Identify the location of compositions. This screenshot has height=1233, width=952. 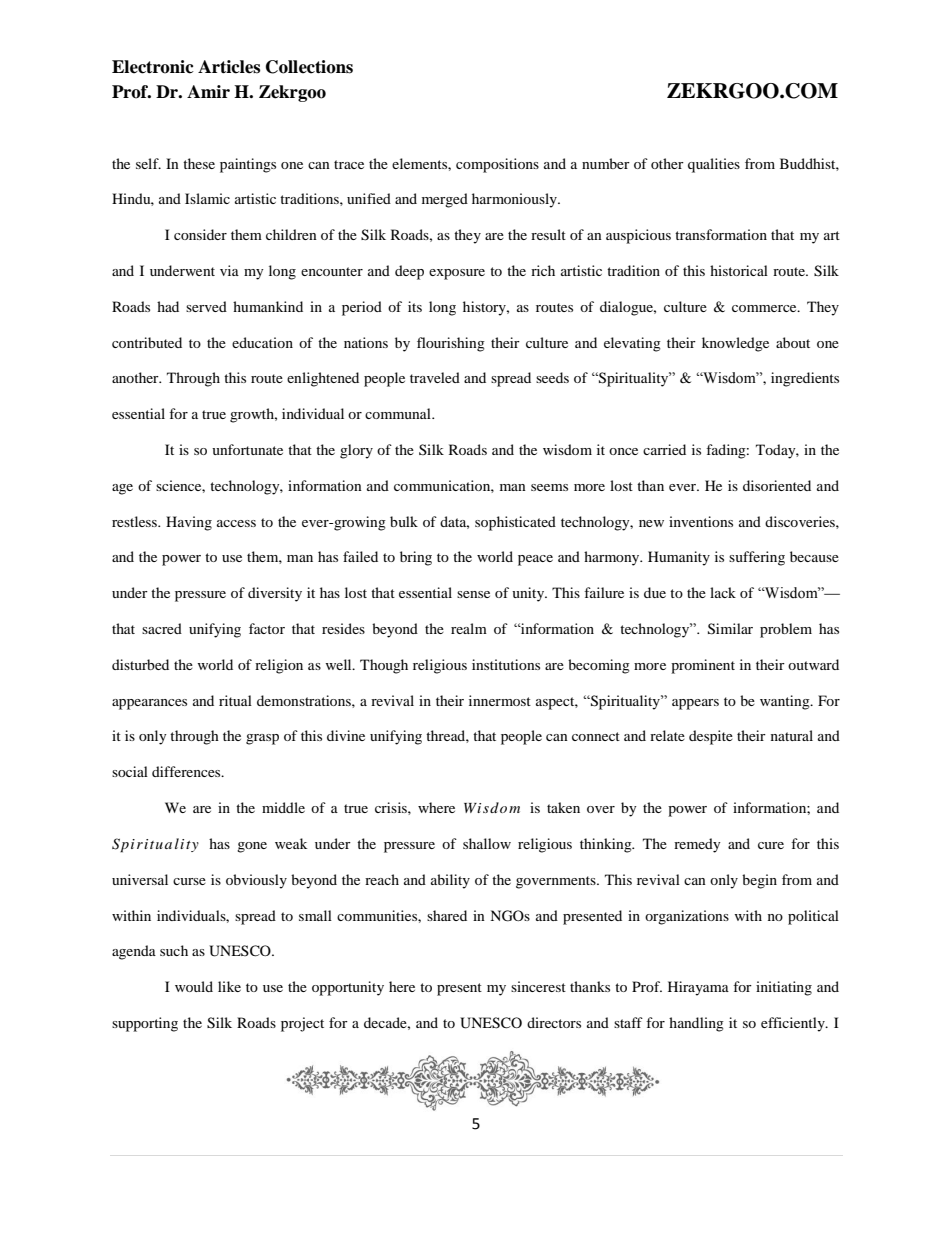
(497, 165).
